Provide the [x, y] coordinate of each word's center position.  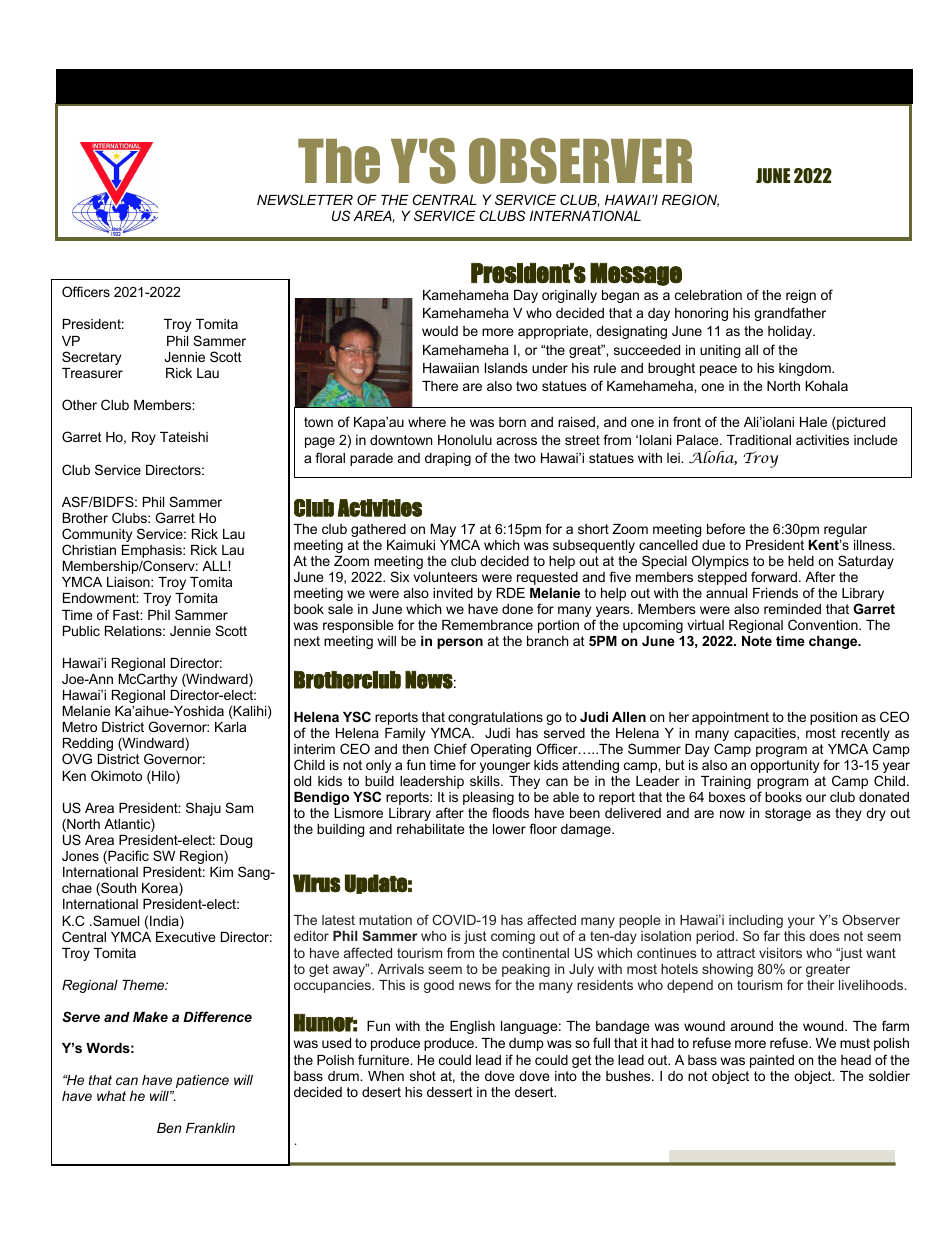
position [833, 718]
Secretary [91, 358]
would [440, 331]
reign [801, 296]
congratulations [495, 718]
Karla [230, 727]
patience [202, 1081]
